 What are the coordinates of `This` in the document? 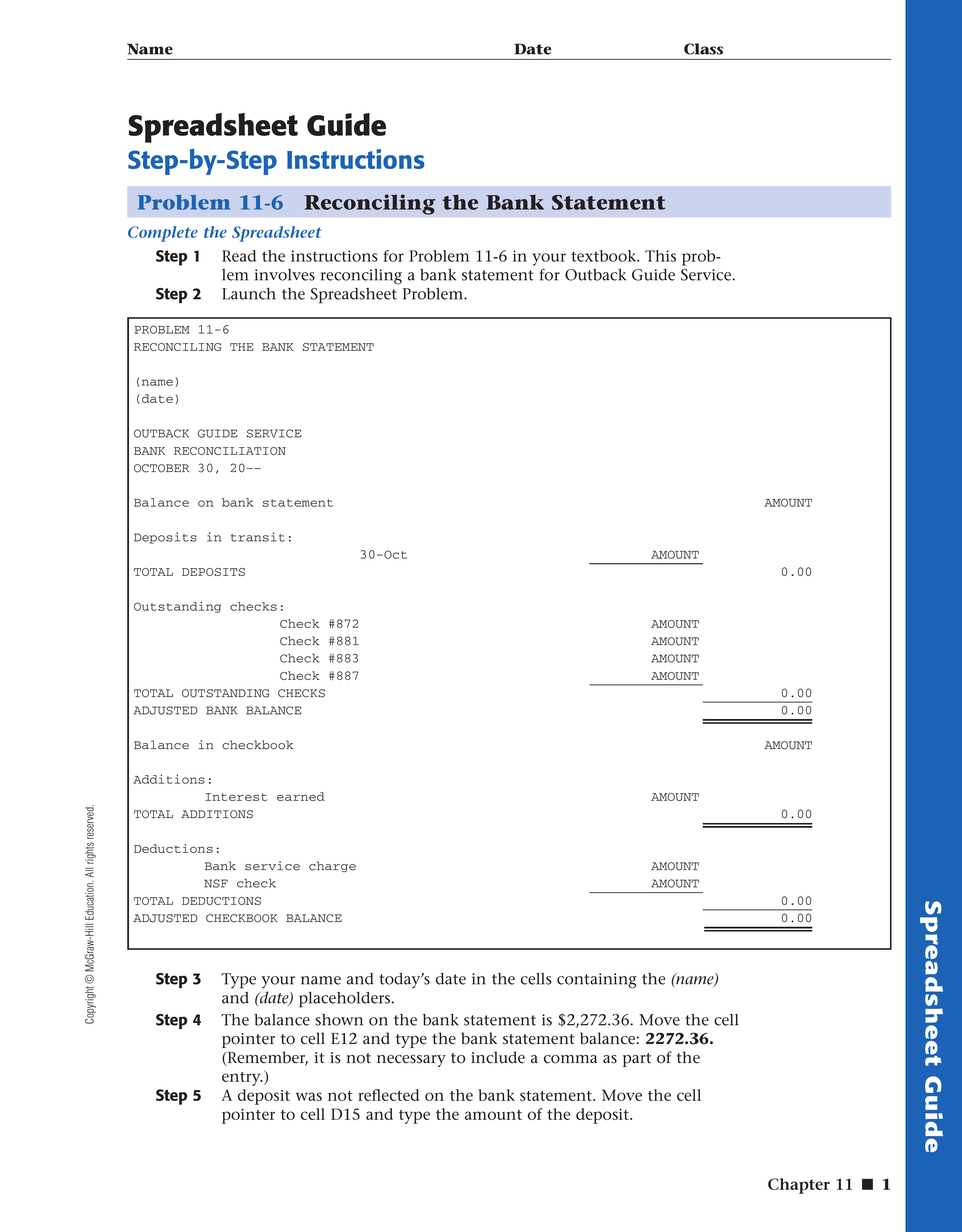 It's located at (660, 256).
